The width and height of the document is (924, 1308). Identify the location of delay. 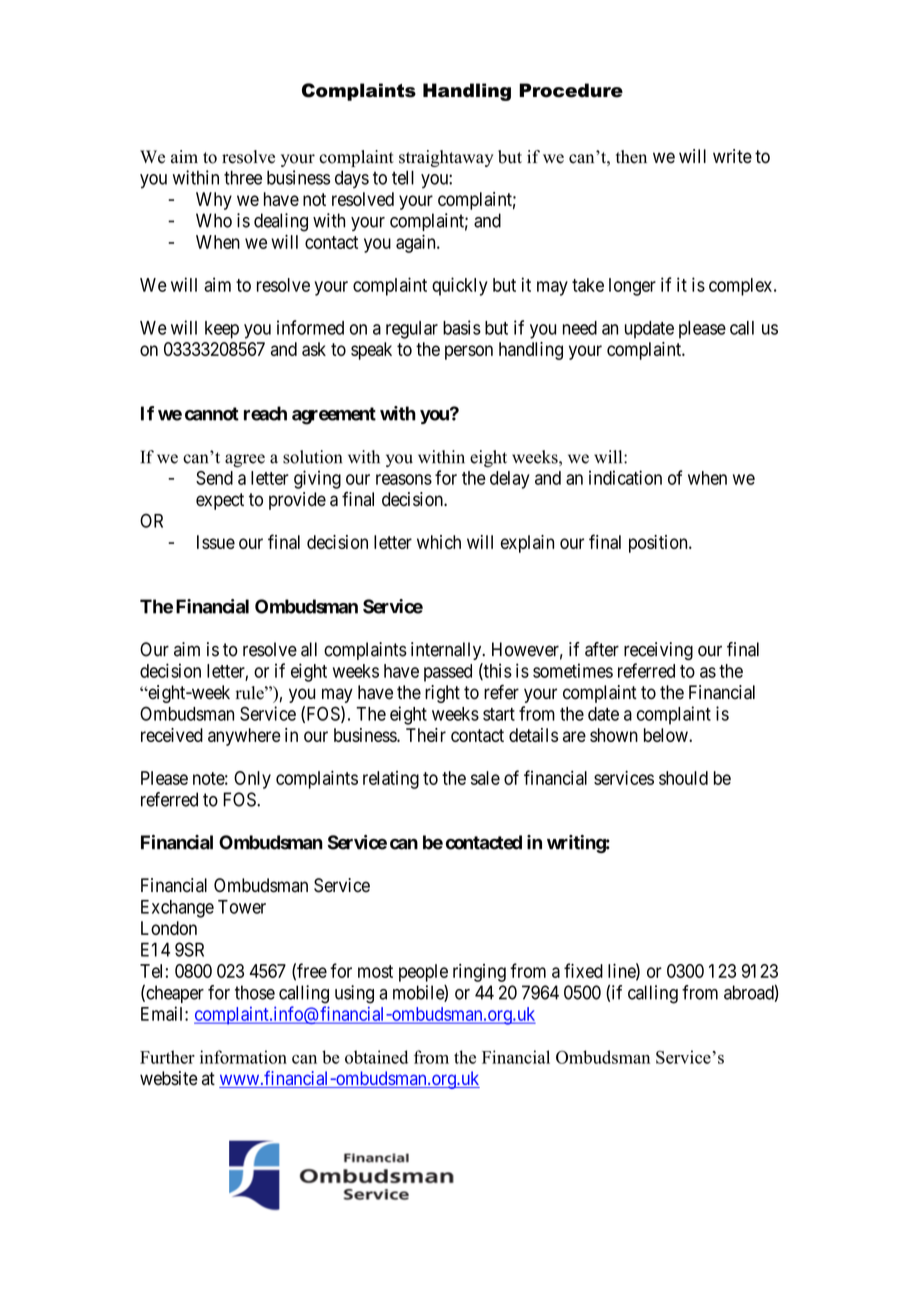
(510, 480).
